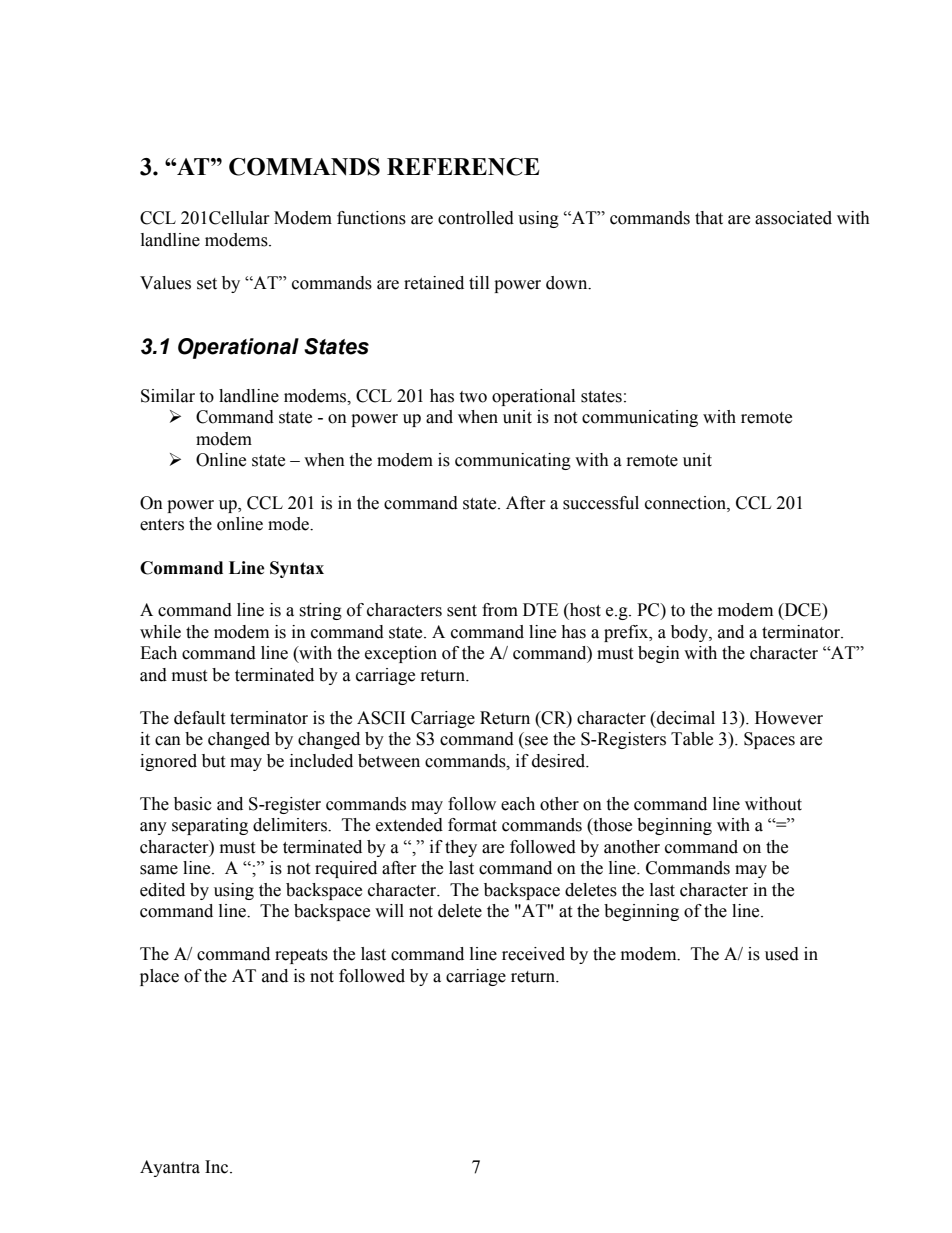 The width and height of the page is (952, 1233). I want to click on functions, so click(371, 218).
